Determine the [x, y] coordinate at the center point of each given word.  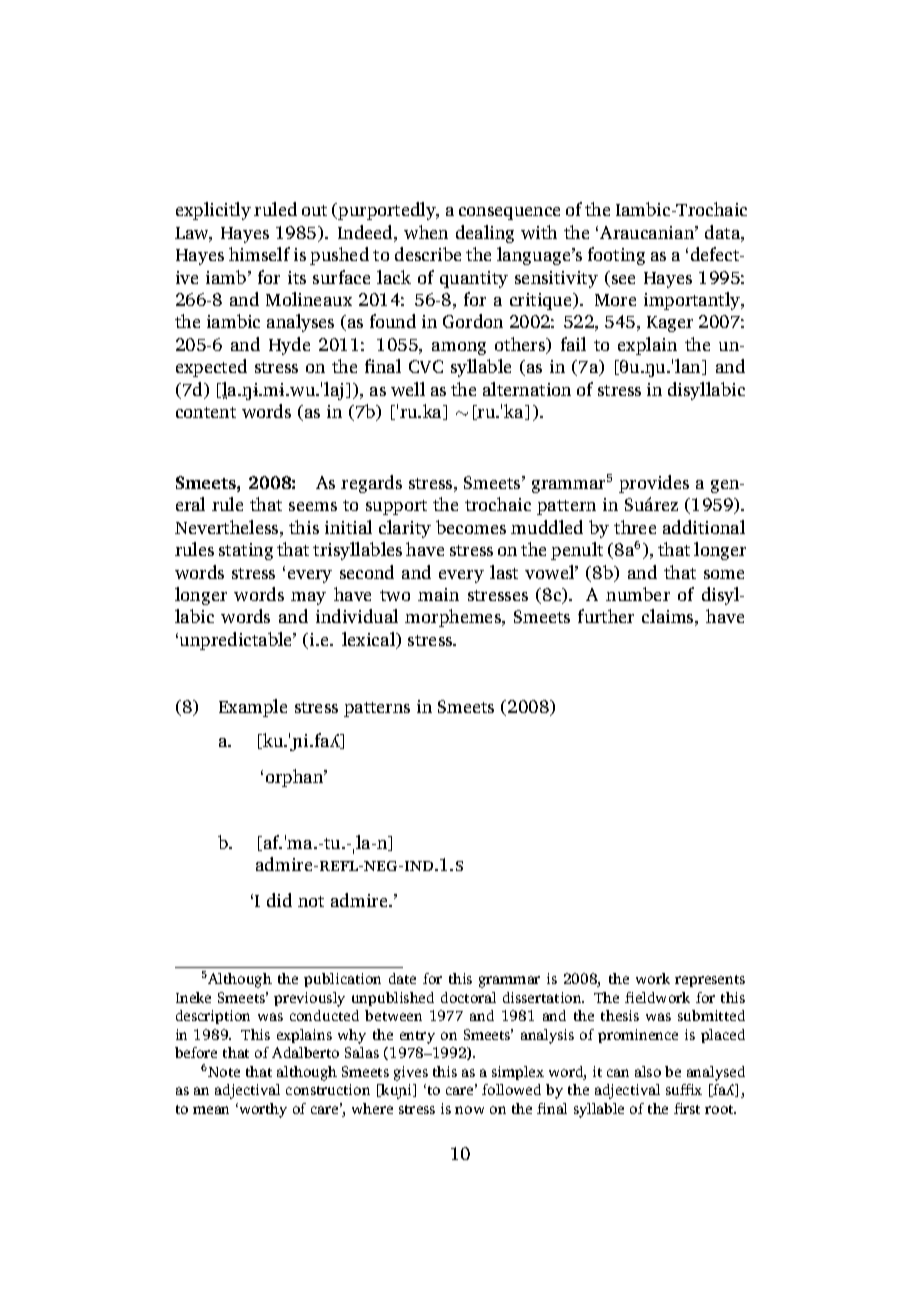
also [648, 1071]
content [206, 412]
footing [616, 256]
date [402, 978]
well [408, 389]
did [279, 900]
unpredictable [237, 641]
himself [259, 254]
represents [710, 981]
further [606, 616]
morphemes [454, 618]
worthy [262, 1110]
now [469, 1110]
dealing [485, 234]
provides [654, 484]
